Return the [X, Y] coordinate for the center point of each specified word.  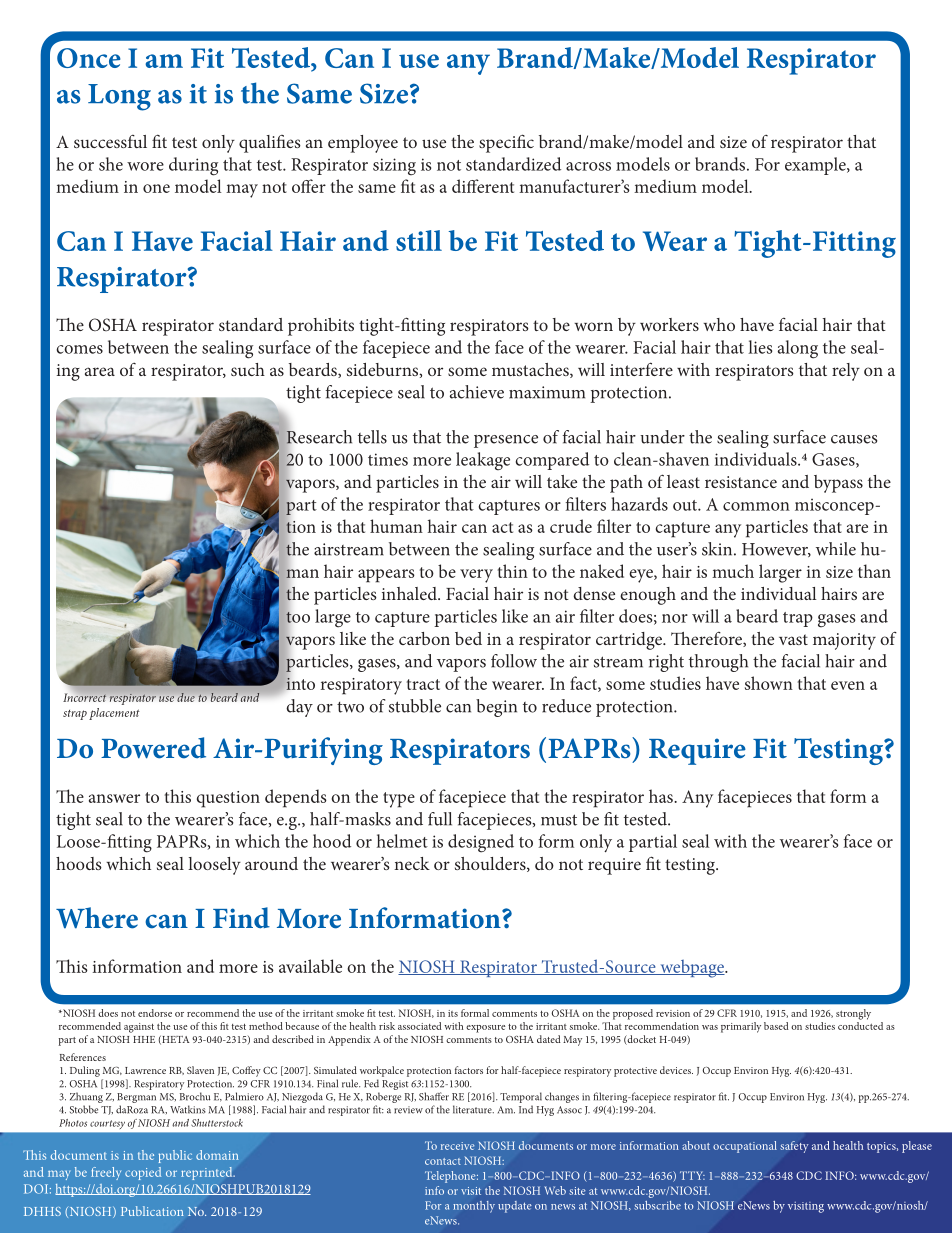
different [483, 186]
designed [481, 843]
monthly [474, 1207]
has [662, 796]
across [588, 166]
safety [794, 1147]
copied [143, 1173]
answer [114, 798]
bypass [838, 484]
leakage [483, 461]
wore [145, 166]
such [248, 369]
